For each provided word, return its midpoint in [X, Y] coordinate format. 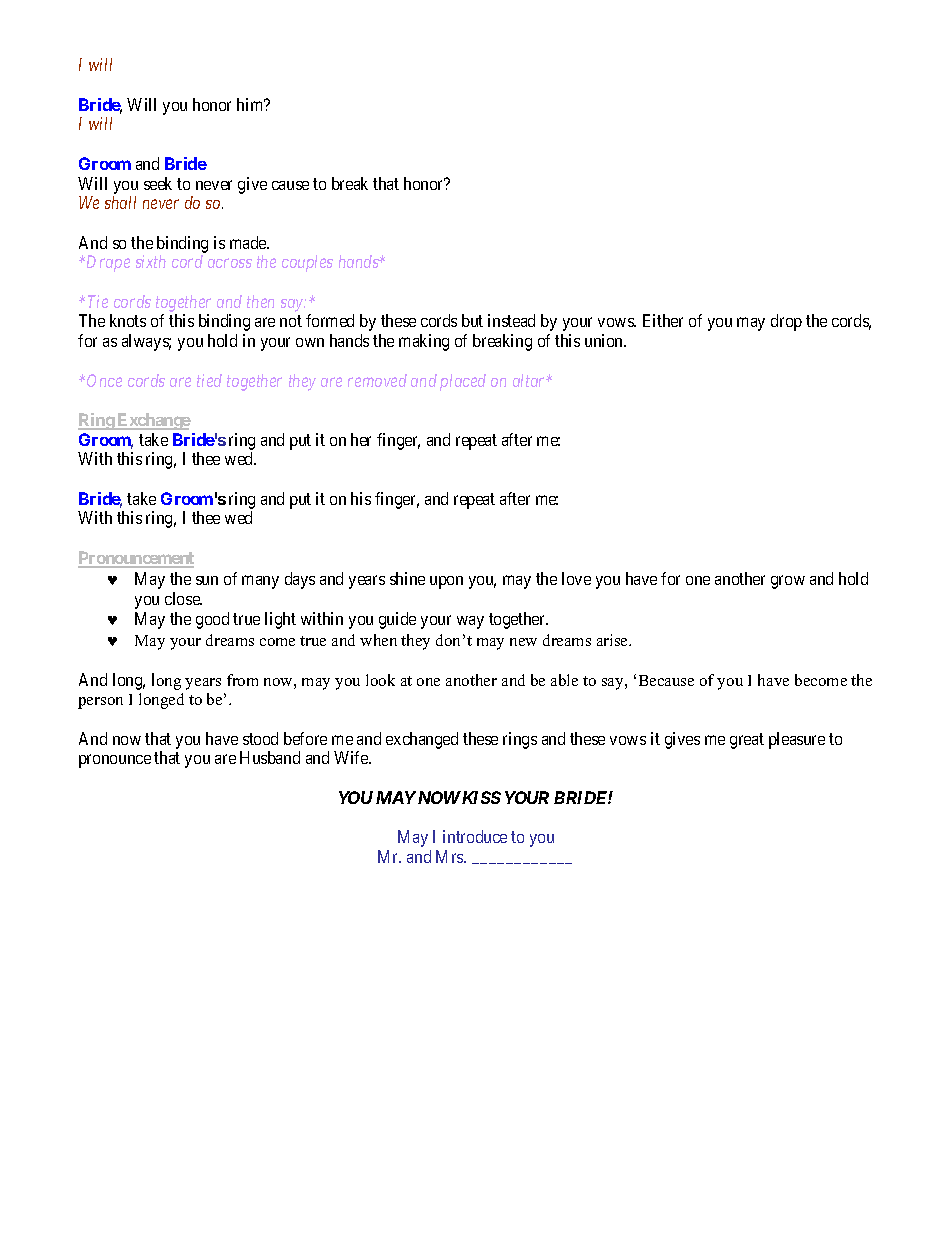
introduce [475, 836]
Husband [270, 757]
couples [307, 263]
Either [663, 320]
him [251, 104]
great [747, 741]
